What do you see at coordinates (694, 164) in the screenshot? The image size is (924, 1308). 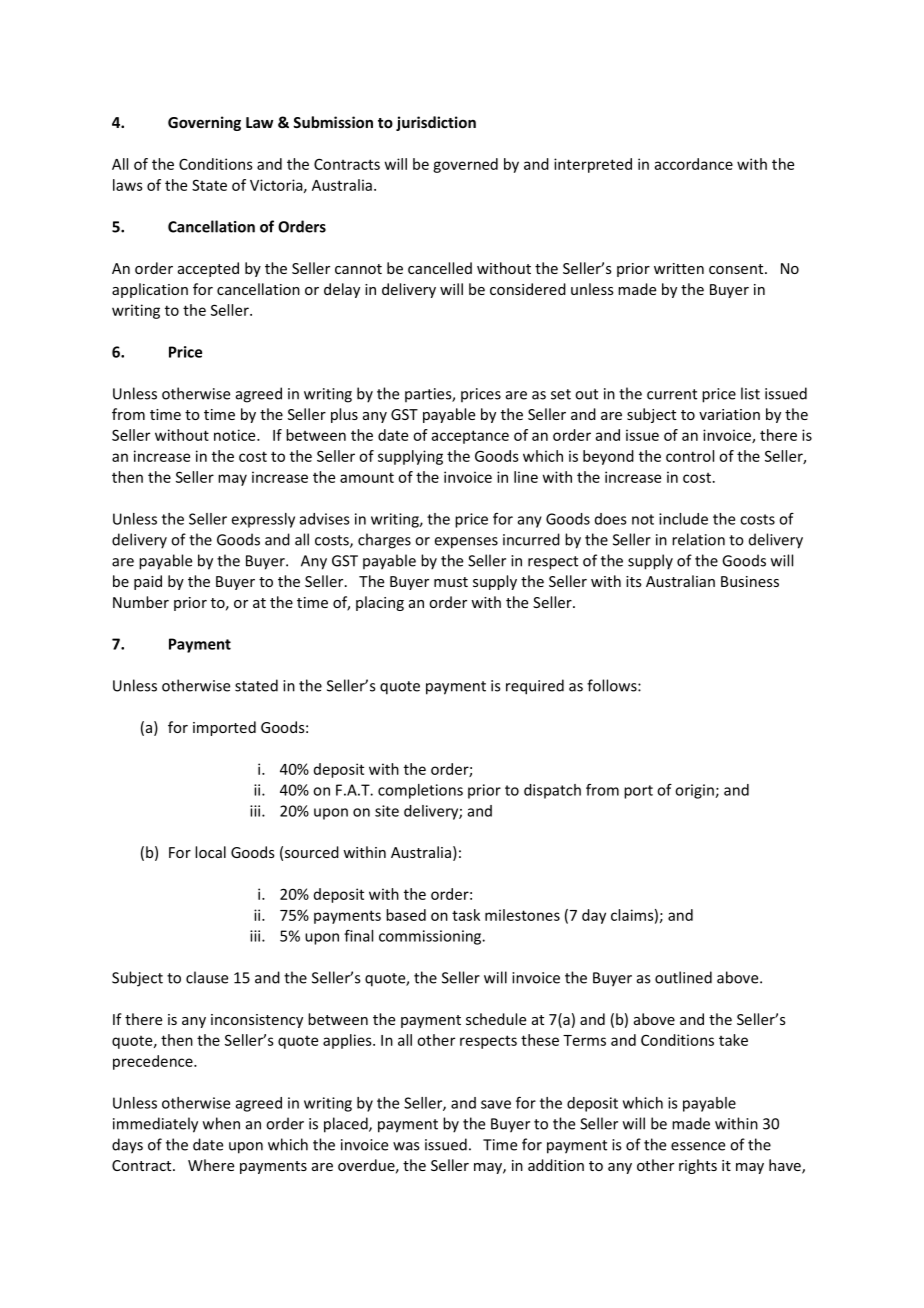 I see `accordance` at bounding box center [694, 164].
